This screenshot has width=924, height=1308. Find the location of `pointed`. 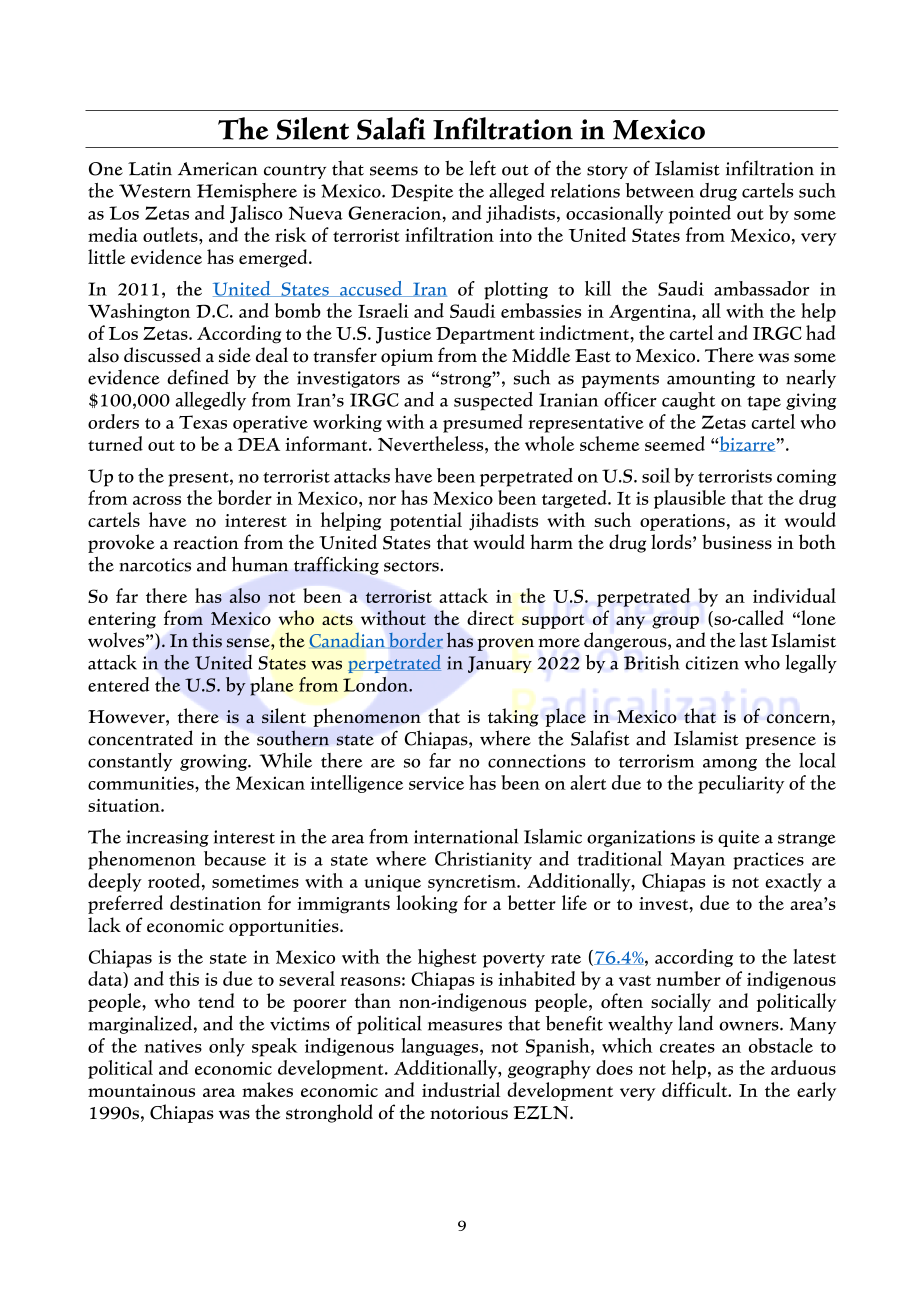

pointed is located at coordinates (699, 214).
